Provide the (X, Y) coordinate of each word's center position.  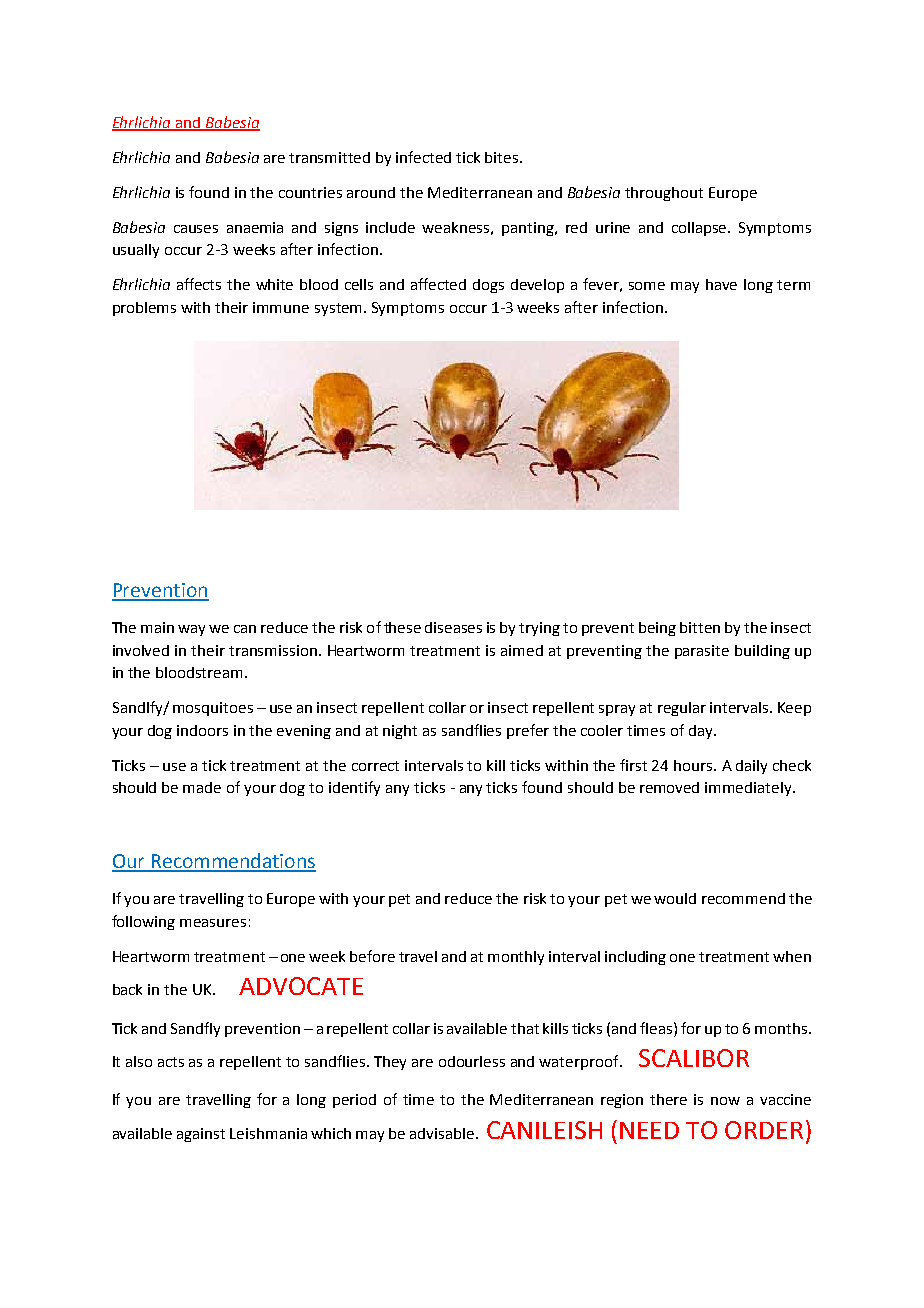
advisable (443, 1133)
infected (423, 157)
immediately (749, 789)
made (202, 787)
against (201, 1135)
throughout (664, 194)
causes (196, 229)
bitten (700, 627)
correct (375, 766)
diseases (453, 627)
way (191, 630)
